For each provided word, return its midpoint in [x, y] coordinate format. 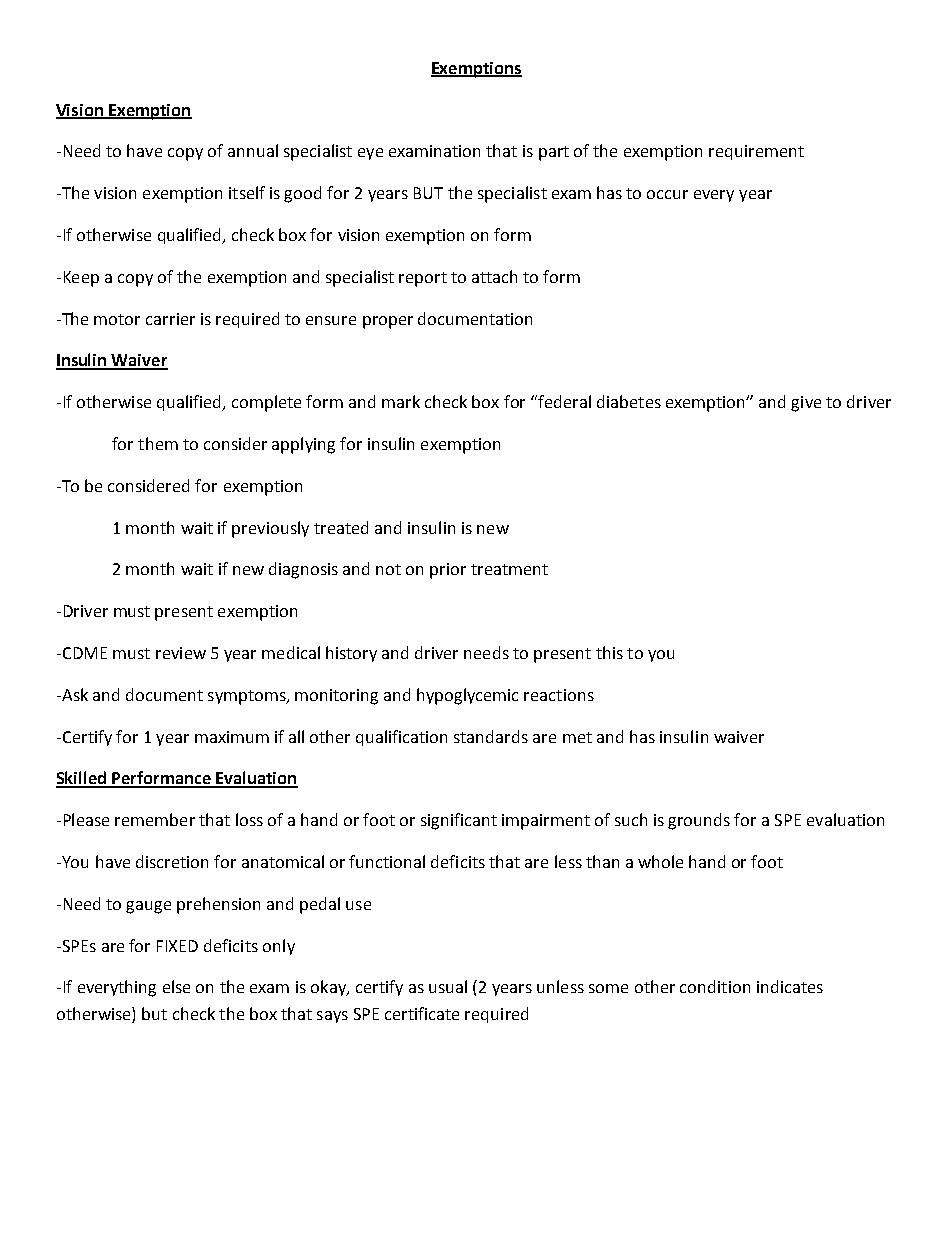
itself [247, 192]
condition [715, 986]
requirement [756, 152]
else [176, 986]
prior [448, 571]
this [609, 652]
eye [370, 154]
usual [448, 986]
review [181, 653]
